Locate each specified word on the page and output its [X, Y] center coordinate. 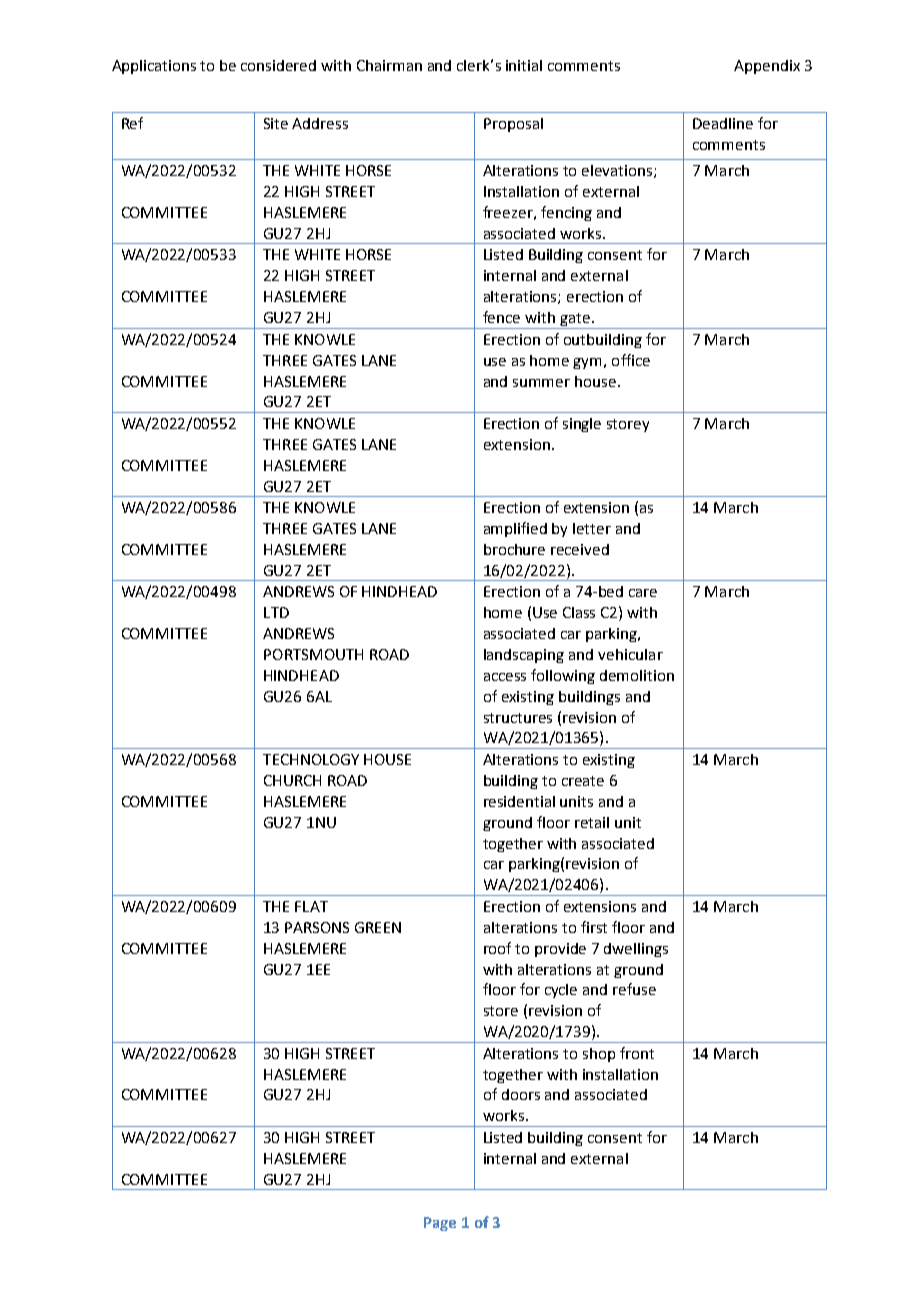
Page [440, 1224]
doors [521, 1094]
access [505, 677]
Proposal [513, 125]
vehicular [630, 654]
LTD [276, 612]
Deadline [723, 123]
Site [276, 123]
